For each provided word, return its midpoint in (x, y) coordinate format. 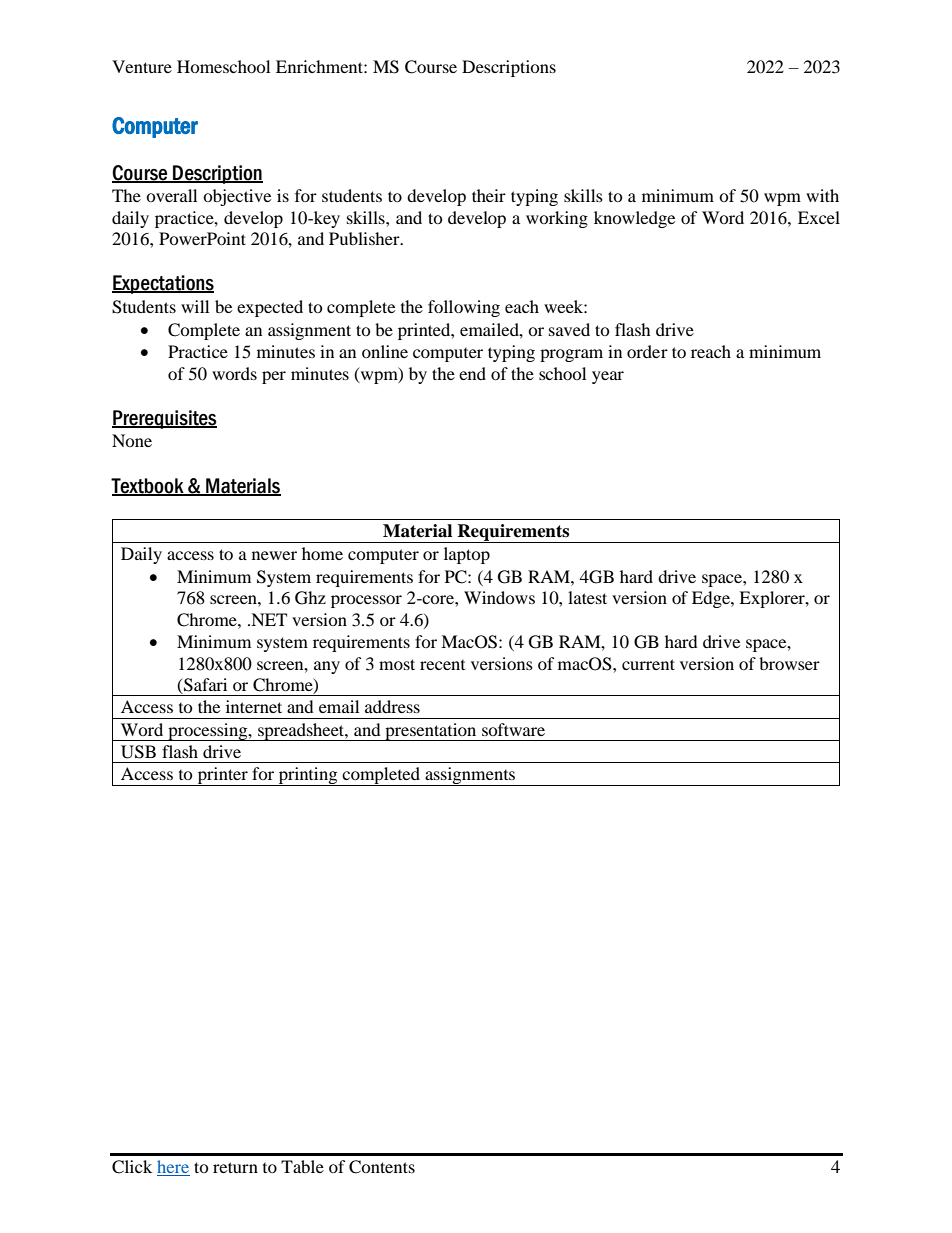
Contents (382, 1167)
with (822, 195)
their (489, 195)
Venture (142, 66)
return (235, 1167)
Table (302, 1166)
